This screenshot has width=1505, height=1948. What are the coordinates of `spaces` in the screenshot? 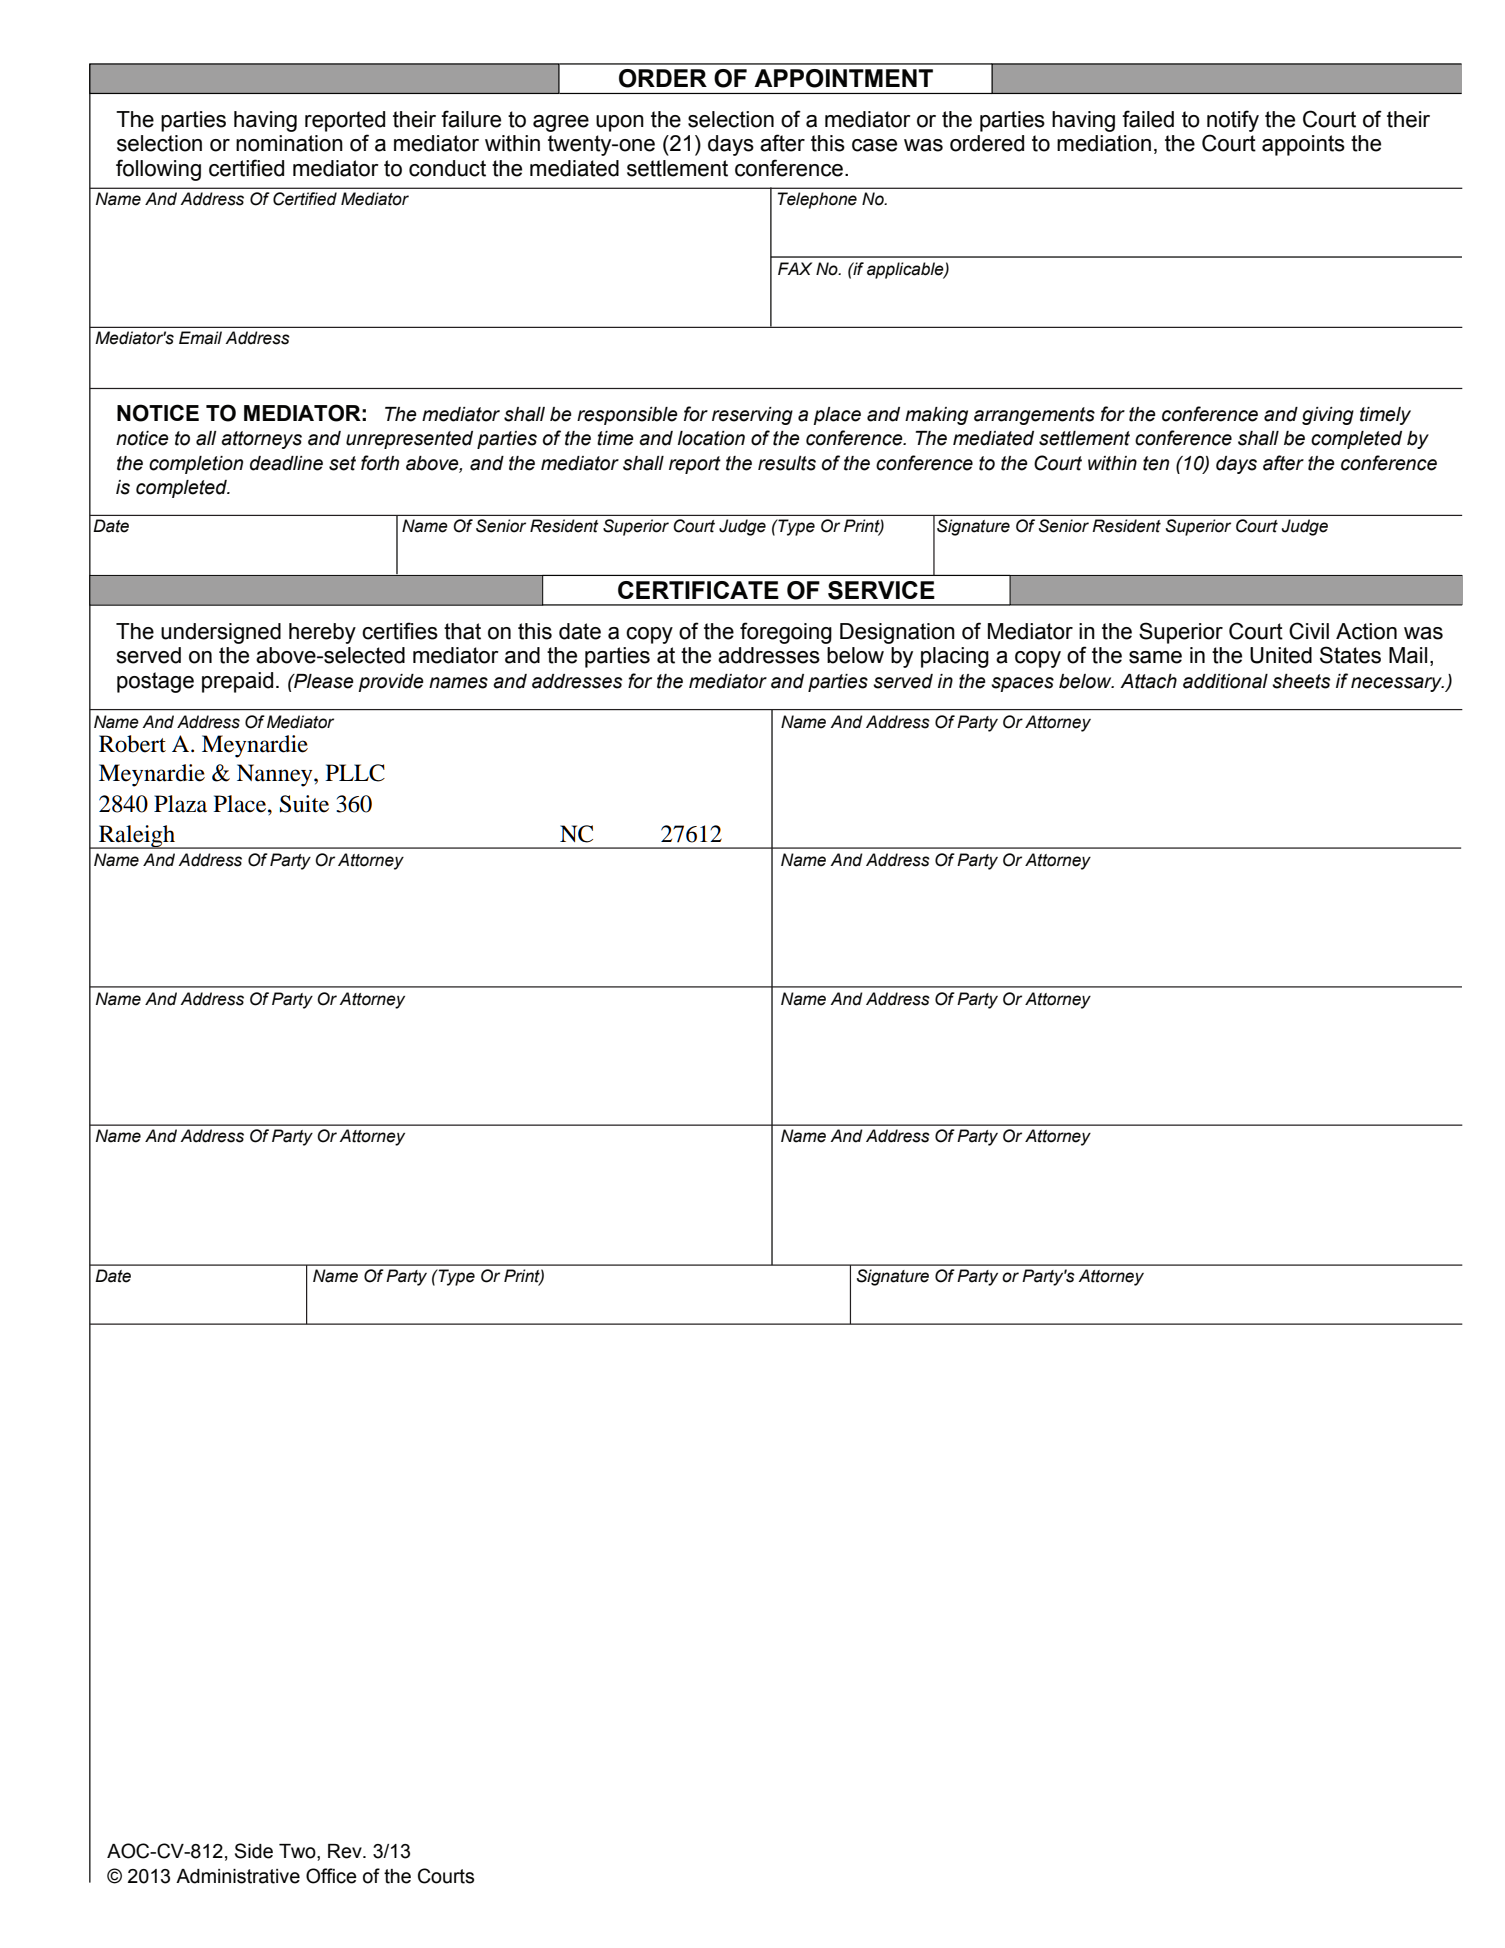 It's located at (1022, 684).
